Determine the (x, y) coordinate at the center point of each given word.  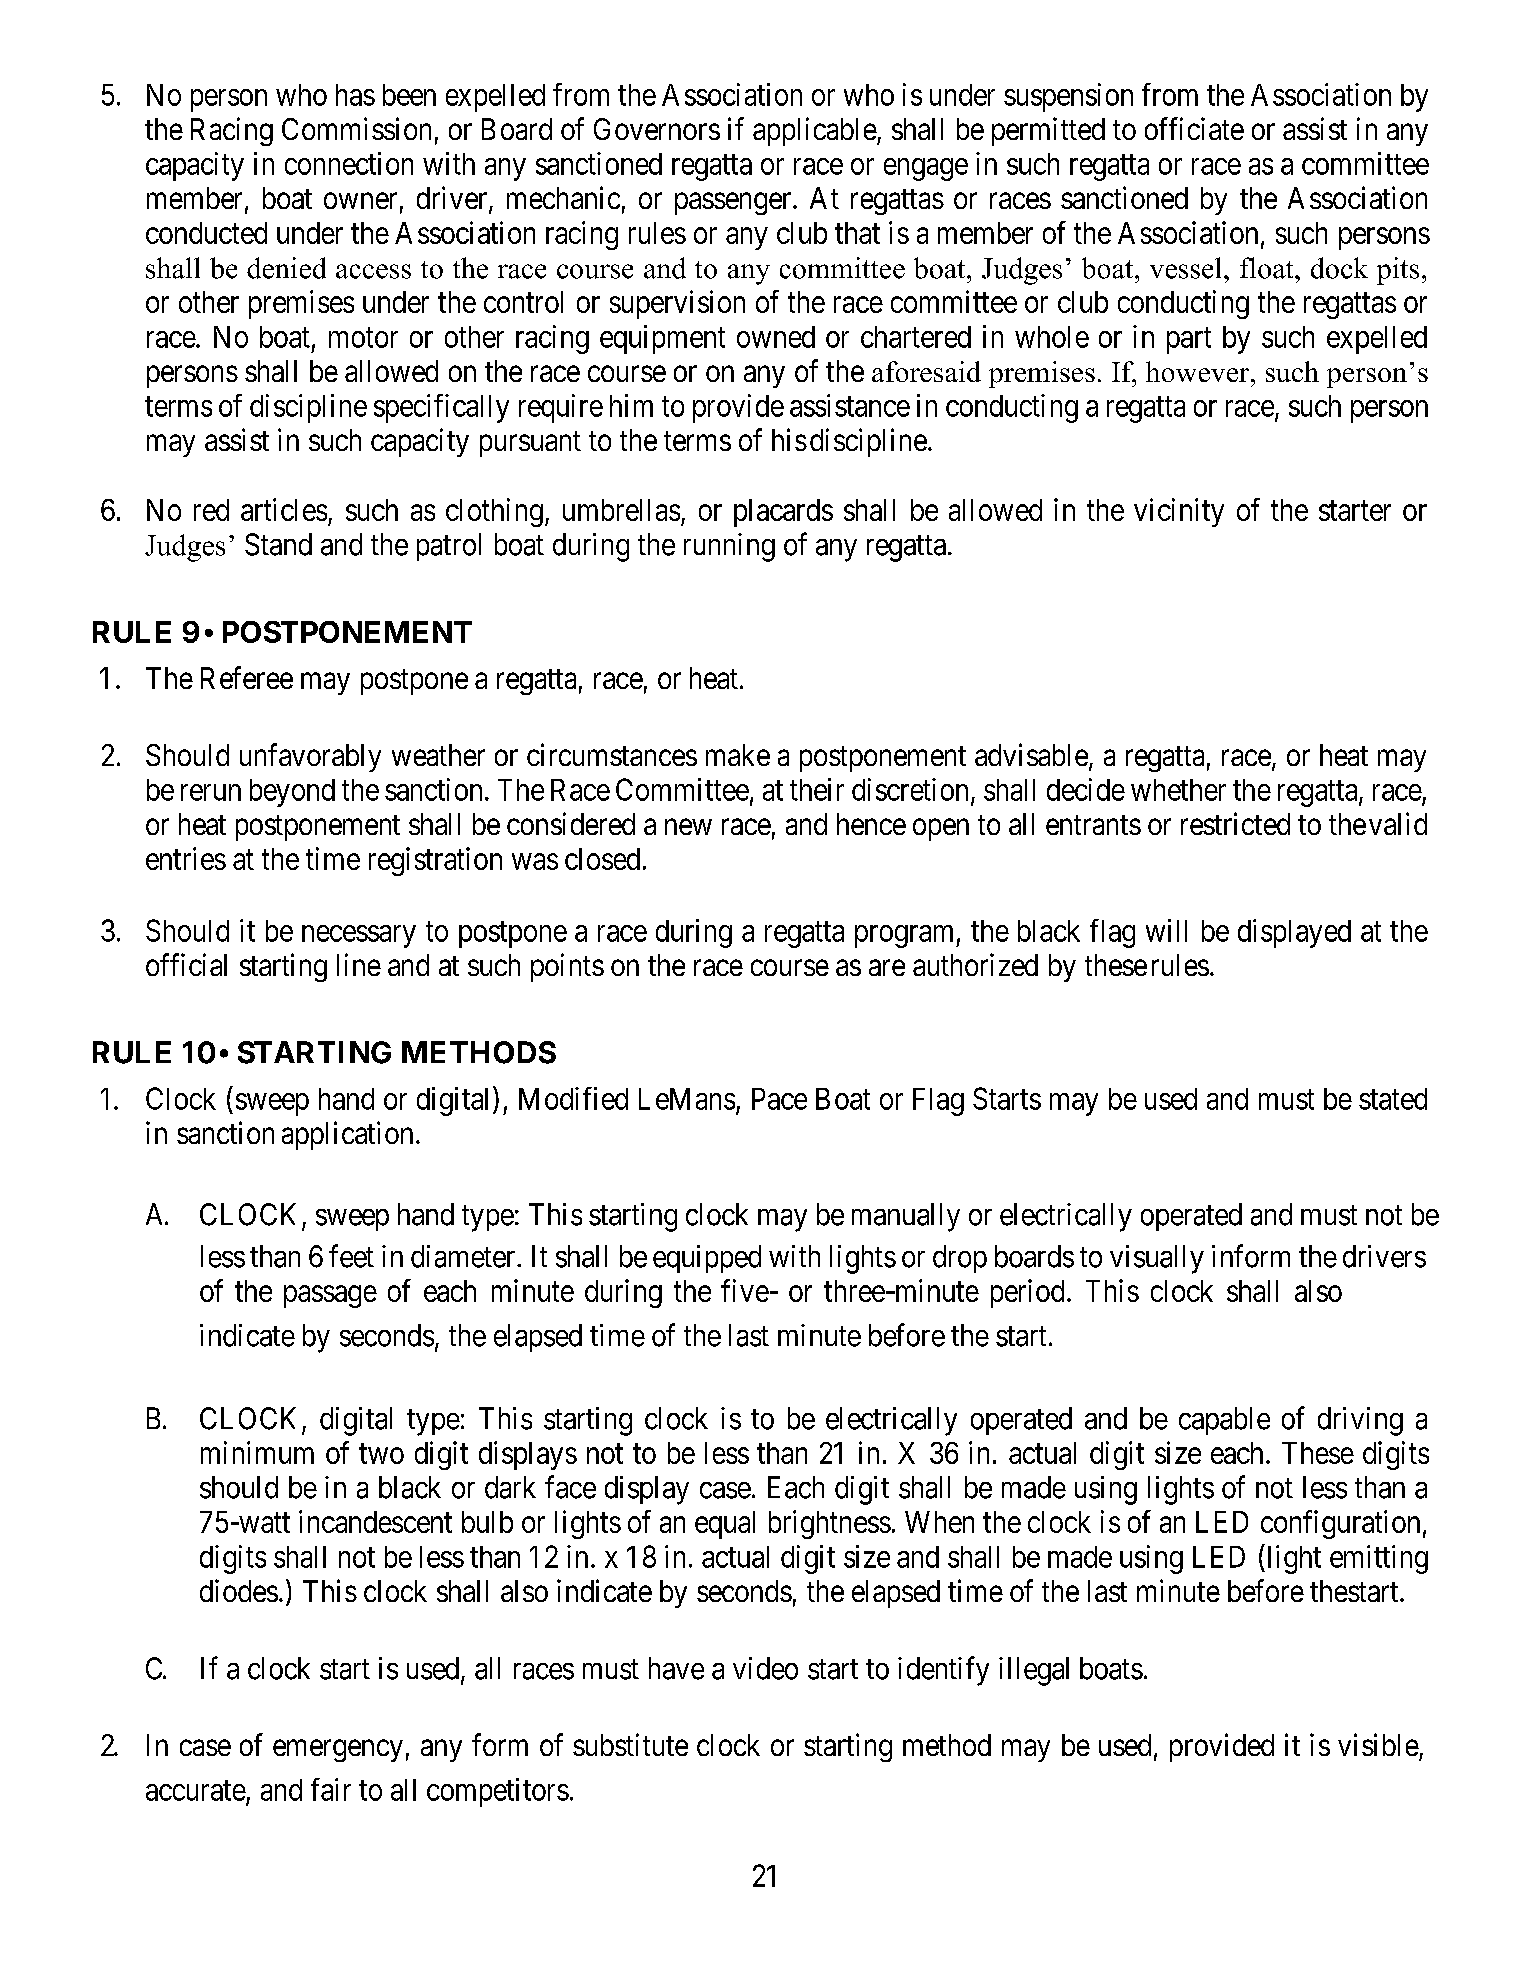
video (765, 1668)
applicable (815, 131)
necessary (359, 936)
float (1268, 268)
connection (349, 163)
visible (1378, 1744)
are (887, 968)
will (1166, 930)
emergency (338, 1751)
